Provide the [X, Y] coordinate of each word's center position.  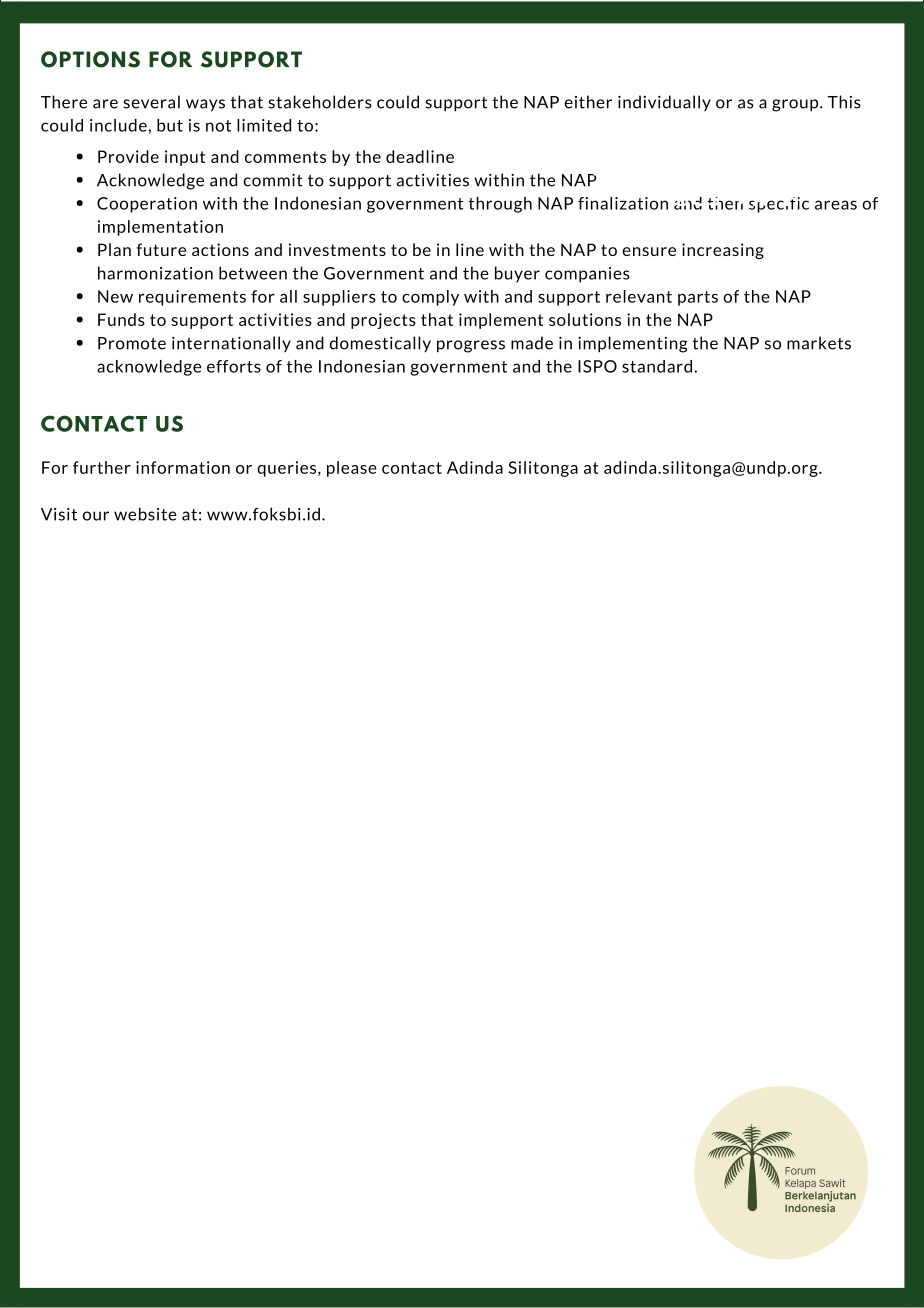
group [796, 105]
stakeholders [320, 102]
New [115, 296]
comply [430, 298]
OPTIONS [90, 59]
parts [698, 298]
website [145, 514]
